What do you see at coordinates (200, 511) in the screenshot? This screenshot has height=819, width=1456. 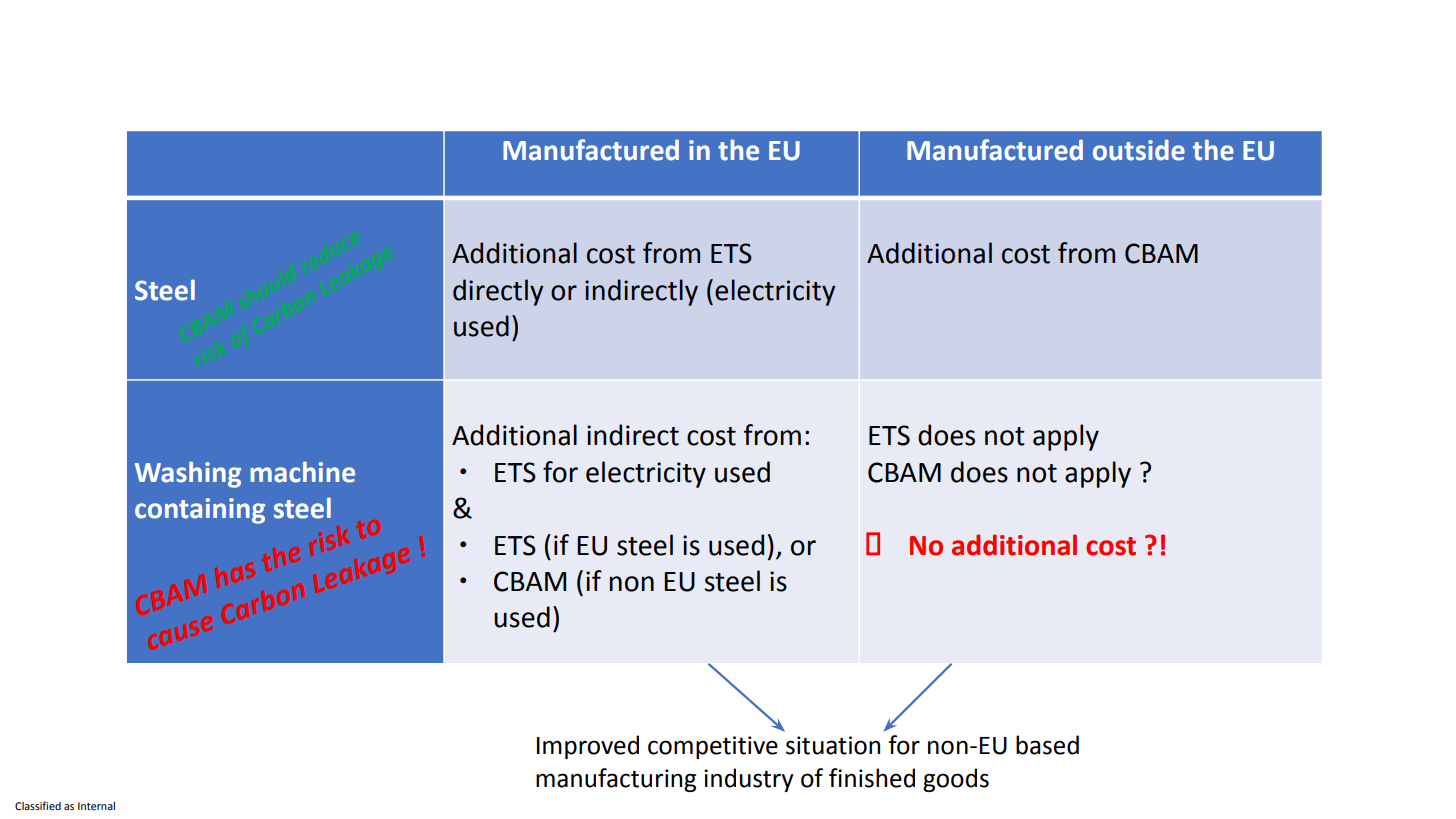 I see `containing` at bounding box center [200, 511].
